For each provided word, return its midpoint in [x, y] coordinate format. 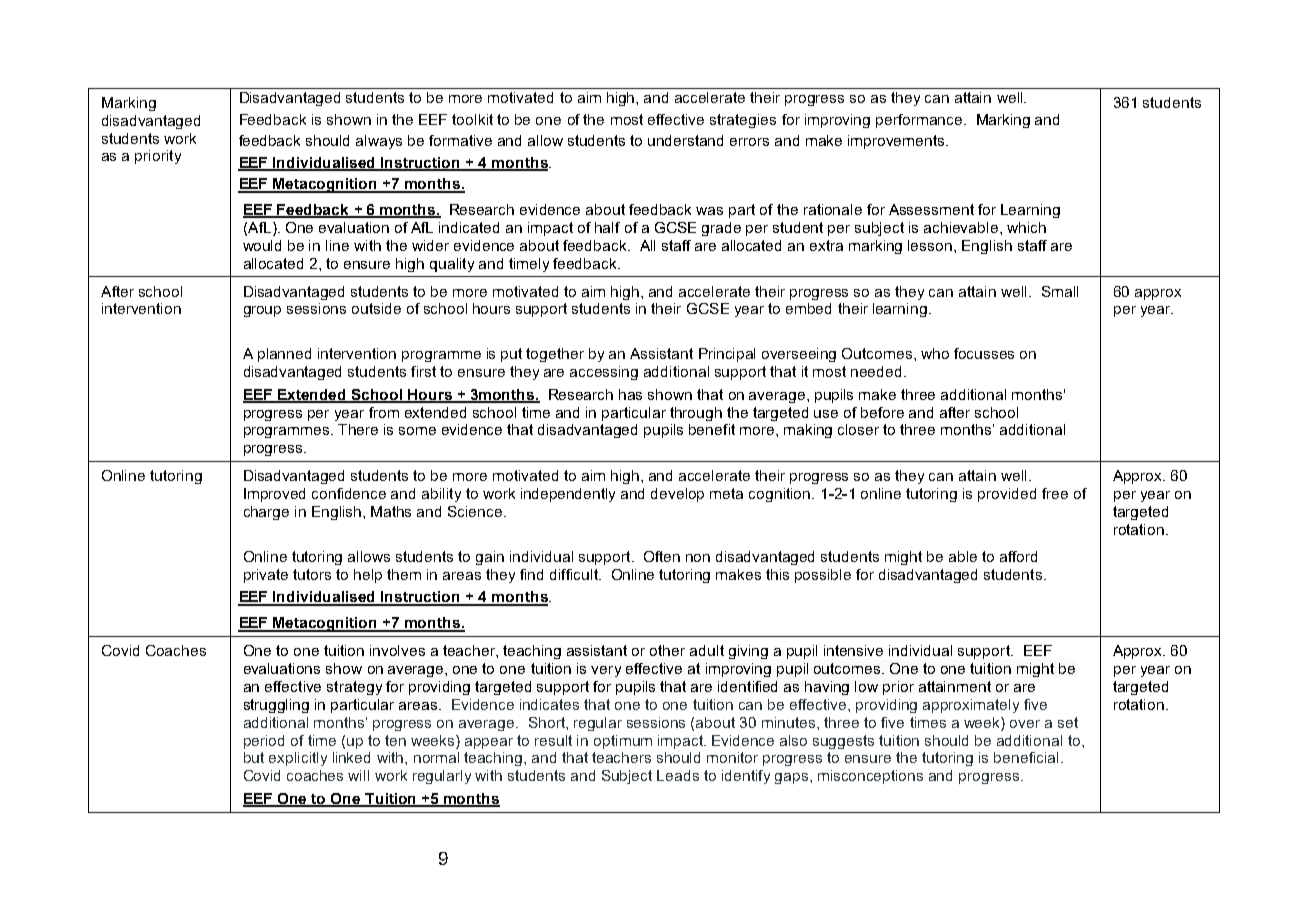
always [379, 142]
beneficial [1026, 757]
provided [1007, 495]
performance [920, 121]
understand [685, 140]
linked [351, 757]
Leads [678, 775]
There [358, 429]
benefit [712, 429]
